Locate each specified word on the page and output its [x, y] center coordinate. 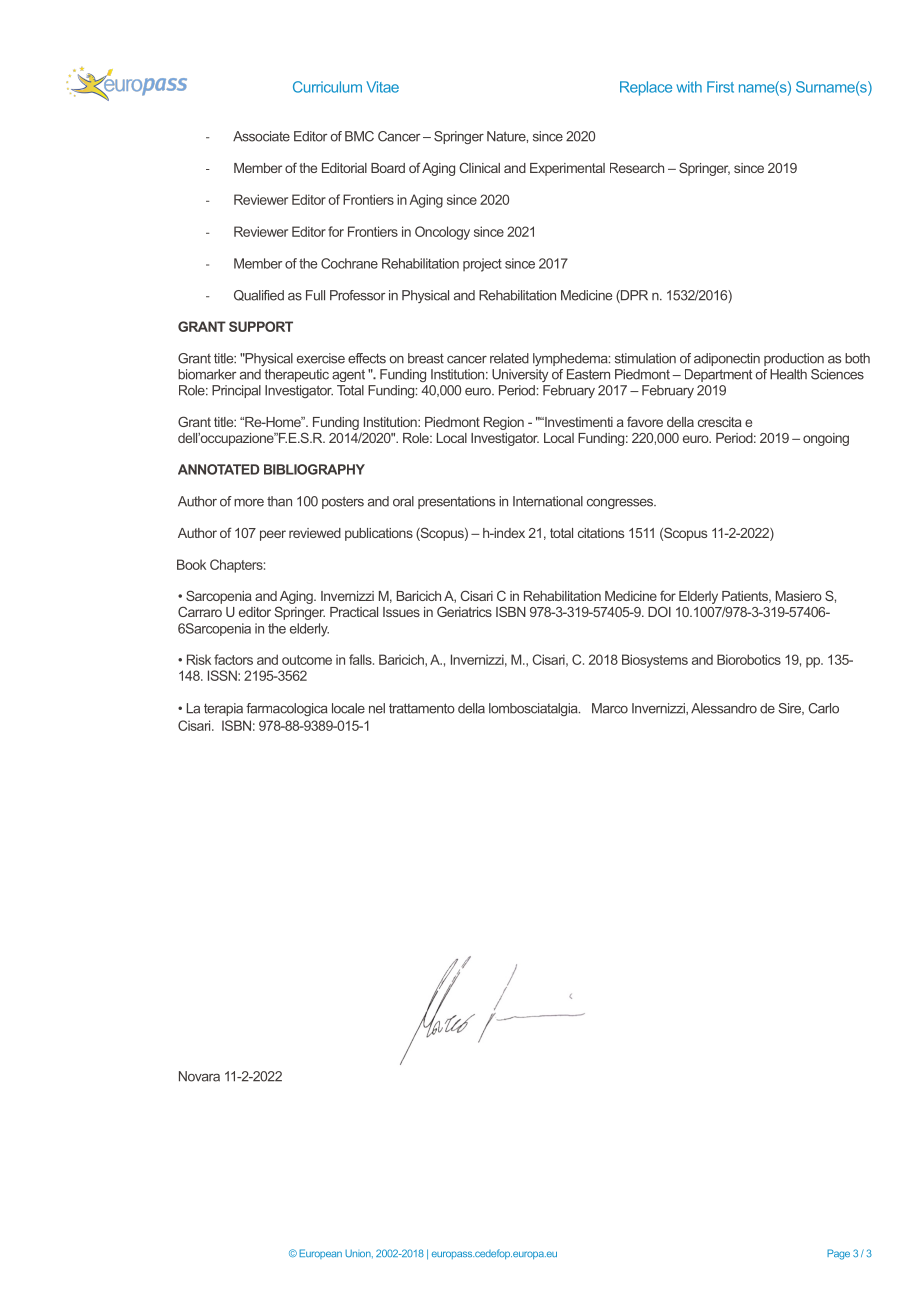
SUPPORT [261, 326]
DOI [659, 611]
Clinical [479, 167]
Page [838, 1254]
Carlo [823, 708]
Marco [610, 708]
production [794, 359]
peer [273, 535]
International [548, 501]
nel [377, 708]
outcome [307, 660]
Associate [261, 136]
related [509, 358]
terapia [223, 709]
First [720, 87]
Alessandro [724, 708]
